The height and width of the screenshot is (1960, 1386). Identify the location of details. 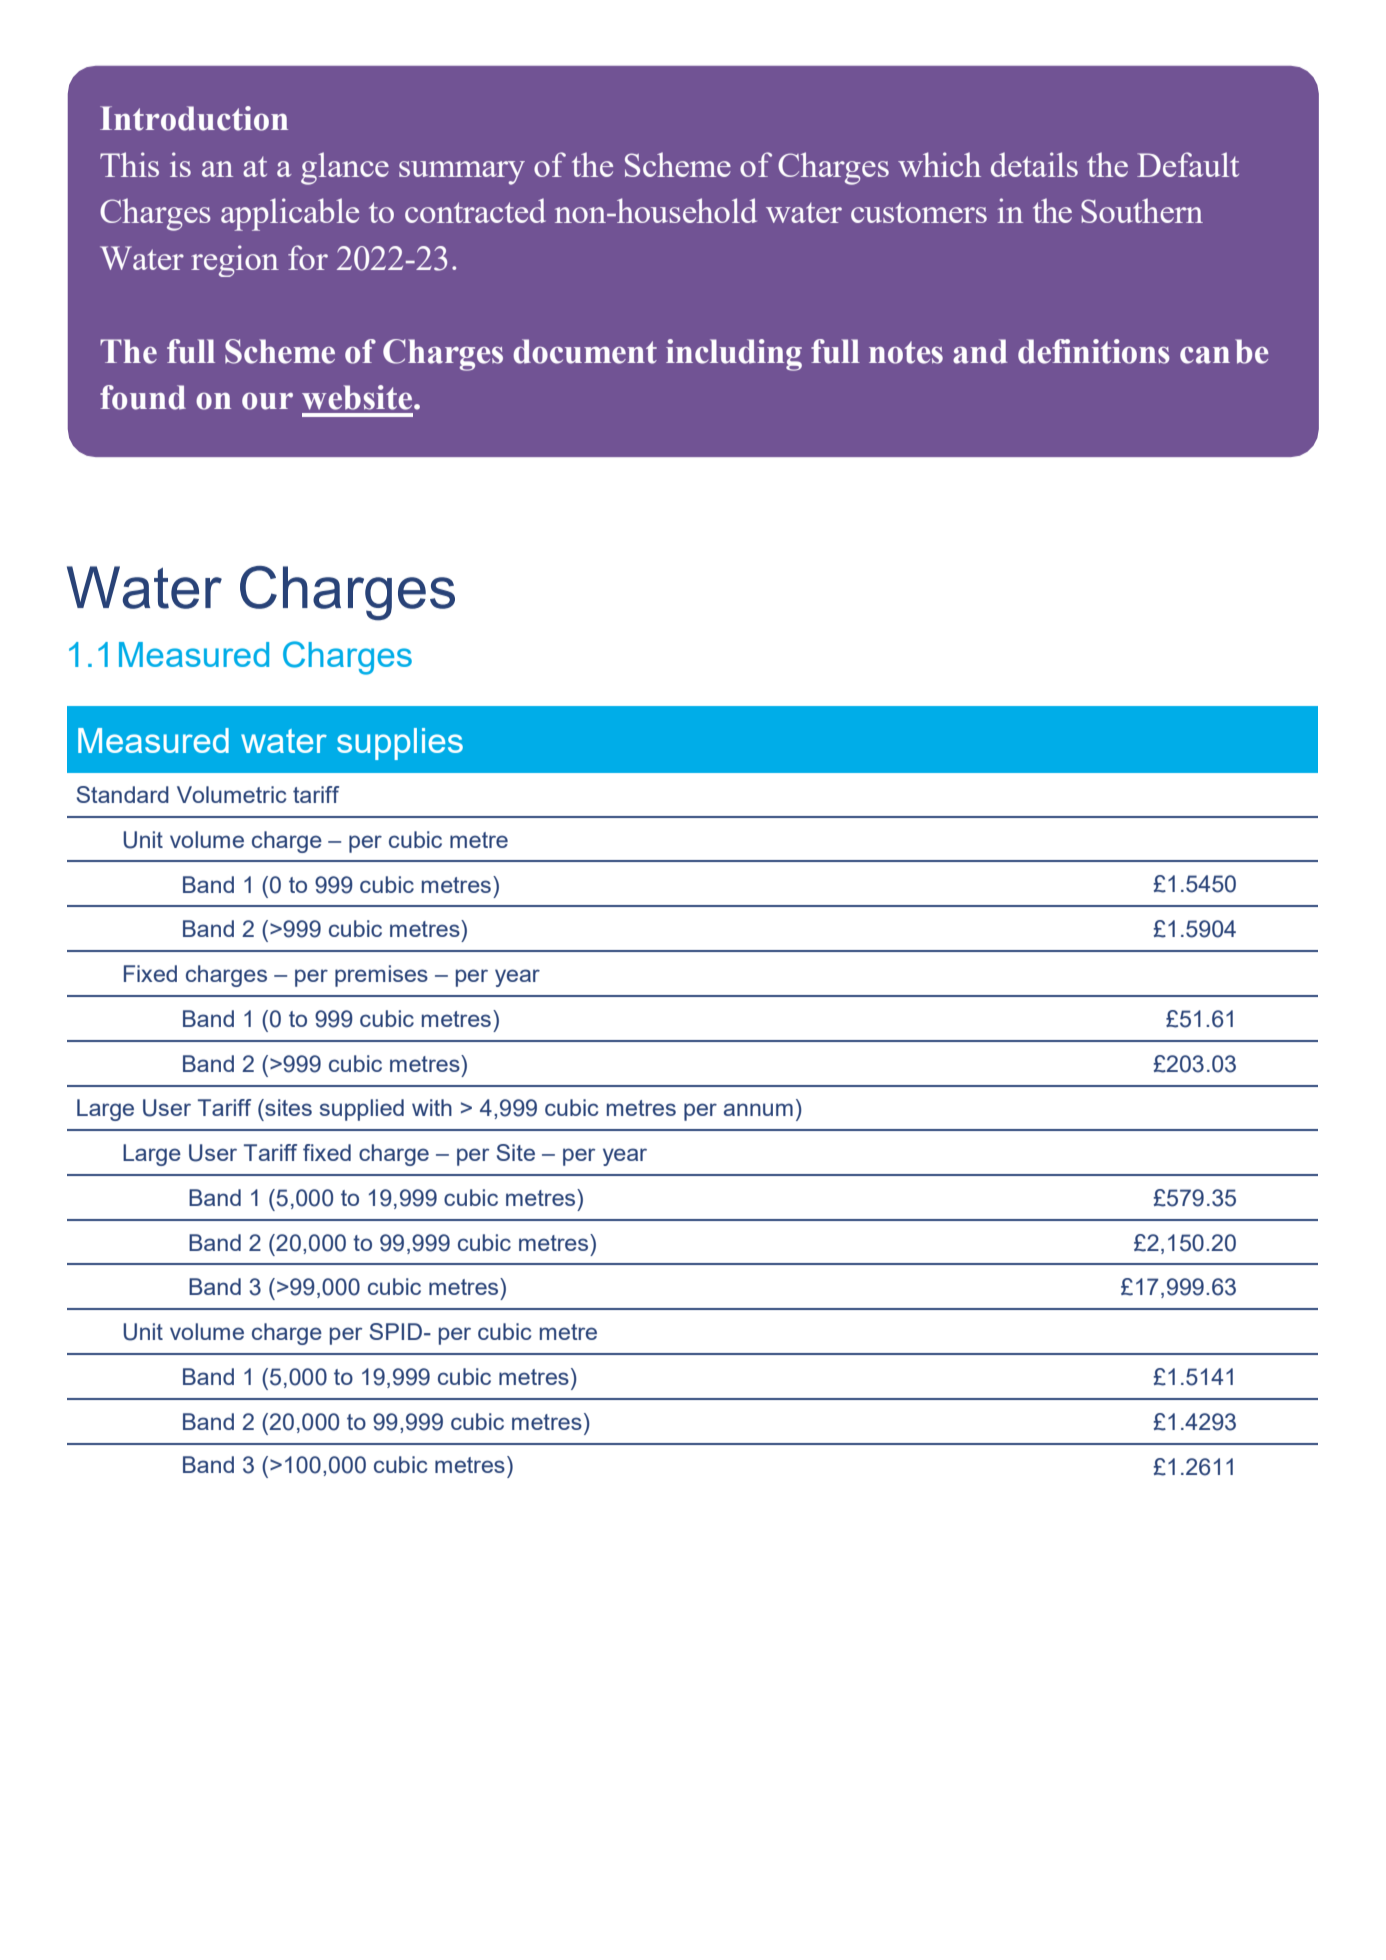
(1034, 164).
